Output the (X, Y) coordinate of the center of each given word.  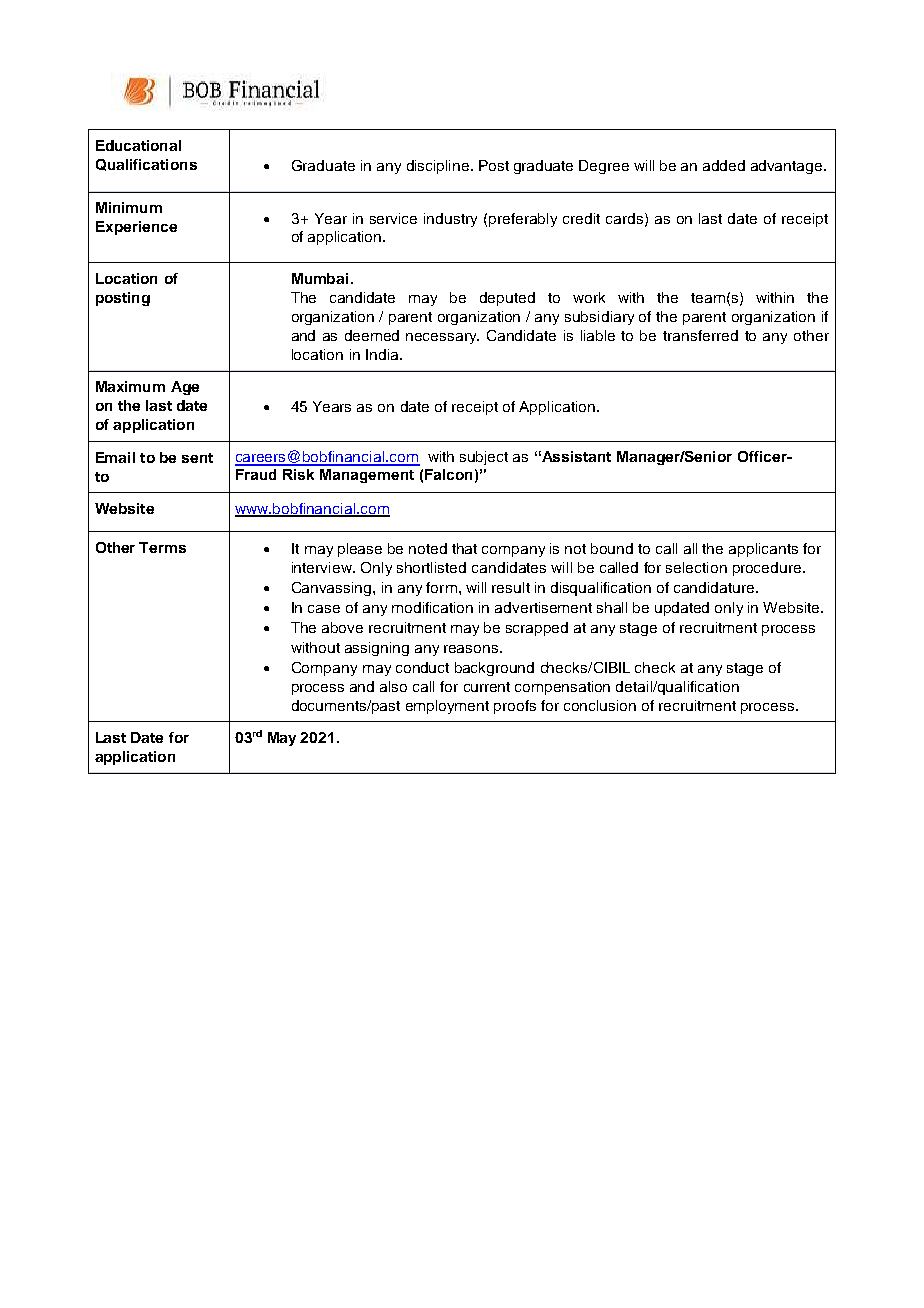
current (487, 687)
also (393, 686)
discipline (438, 167)
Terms (162, 547)
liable (598, 335)
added (724, 165)
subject (484, 458)
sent (197, 458)
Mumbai (320, 278)
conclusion (600, 705)
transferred (700, 335)
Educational (138, 145)
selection (696, 567)
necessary (442, 338)
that (464, 548)
